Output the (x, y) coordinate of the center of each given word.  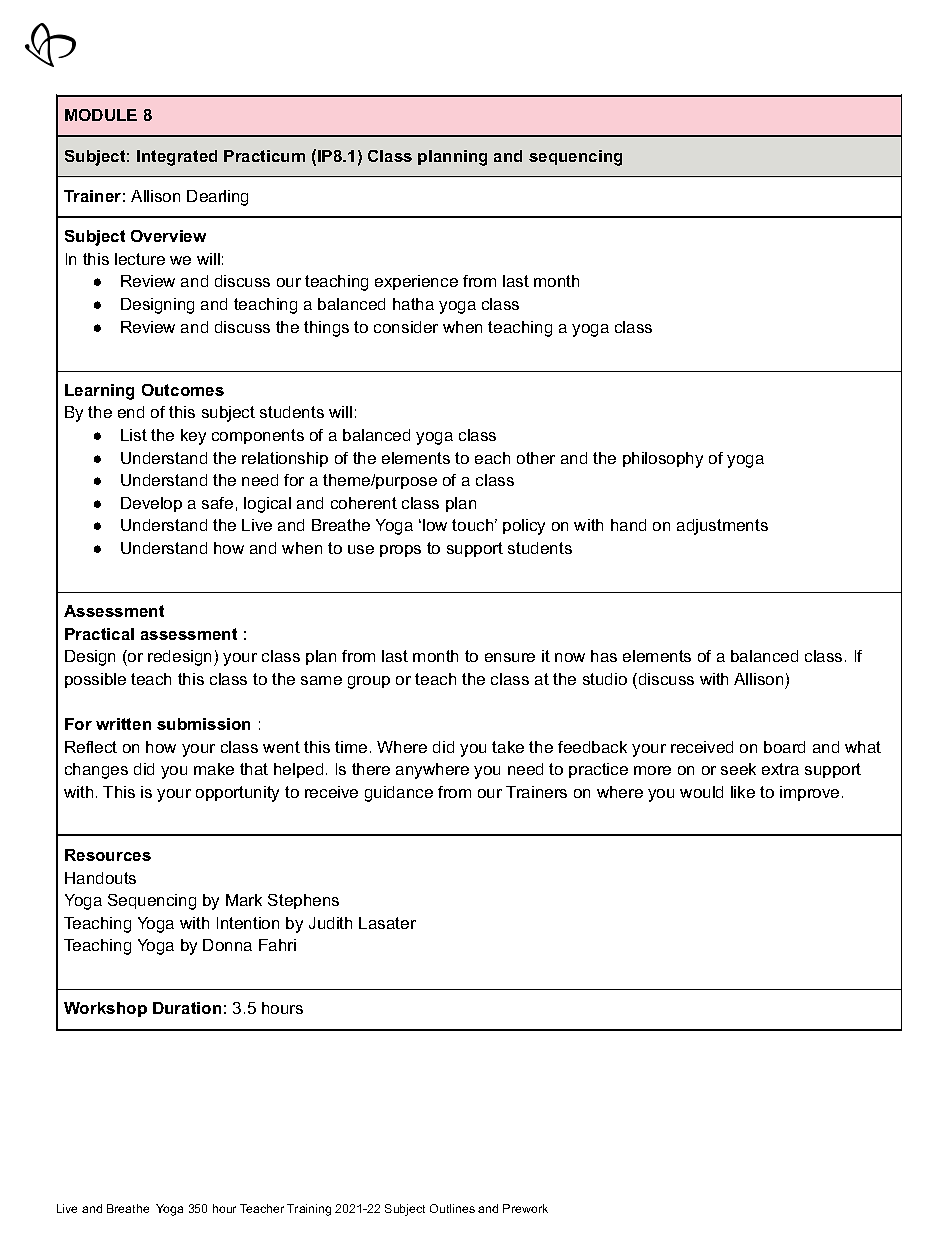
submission (203, 724)
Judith (330, 923)
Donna (227, 945)
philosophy (663, 460)
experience (416, 282)
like (743, 792)
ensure (510, 657)
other (536, 458)
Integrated (177, 158)
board (784, 747)
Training (309, 1210)
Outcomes (183, 390)
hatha (413, 304)
